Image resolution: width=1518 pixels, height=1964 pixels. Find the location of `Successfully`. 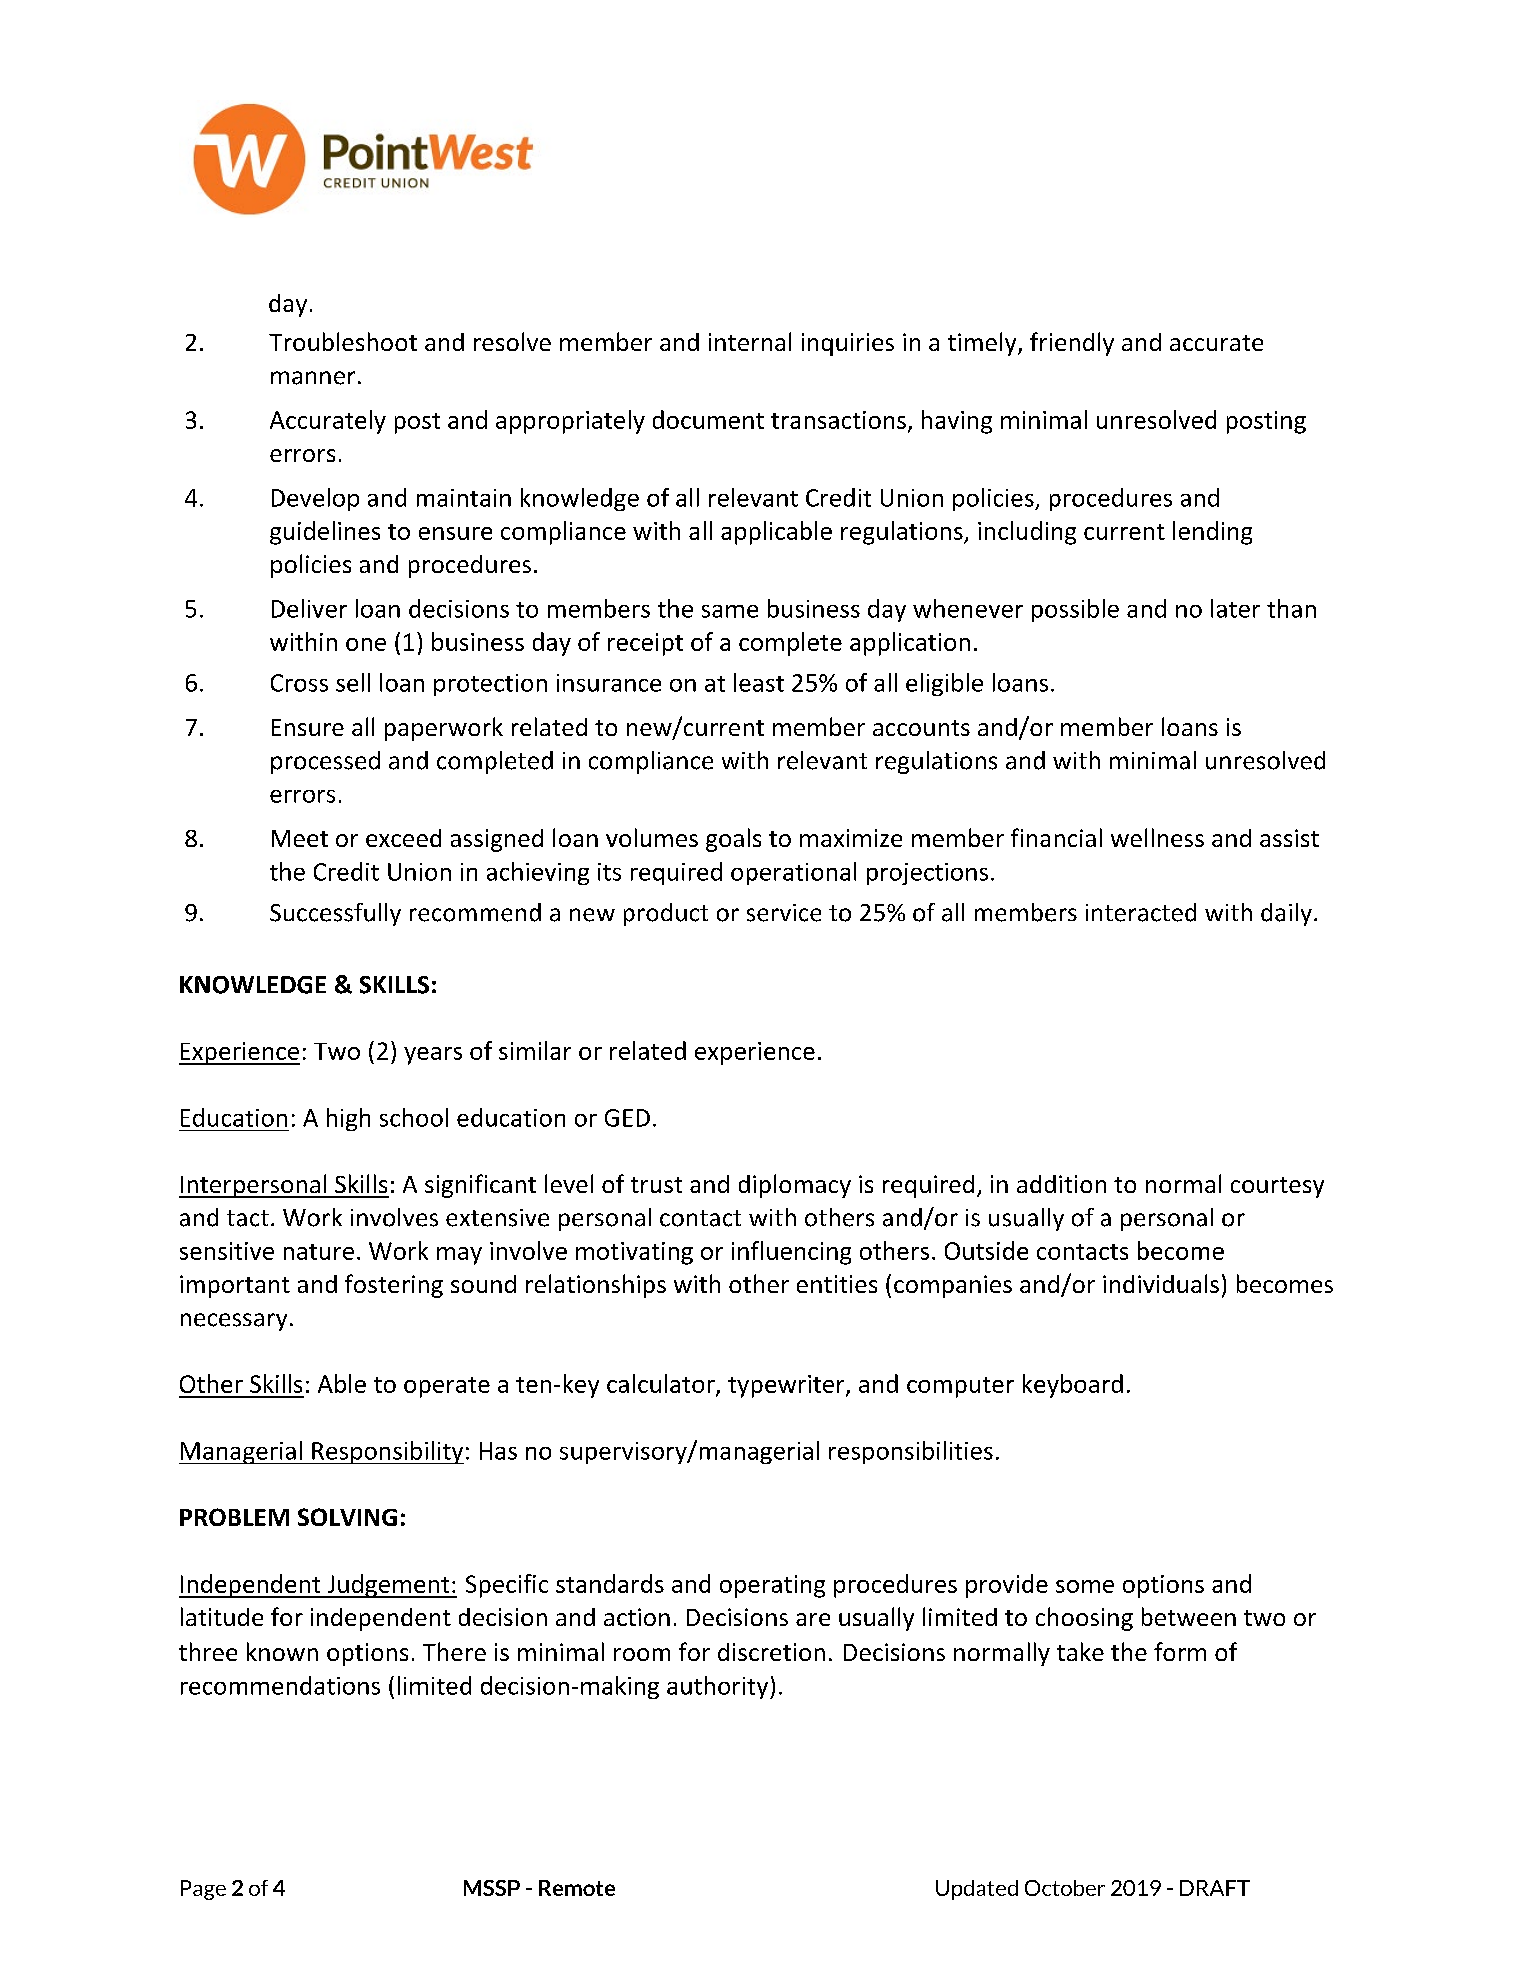

Successfully is located at coordinates (335, 914).
